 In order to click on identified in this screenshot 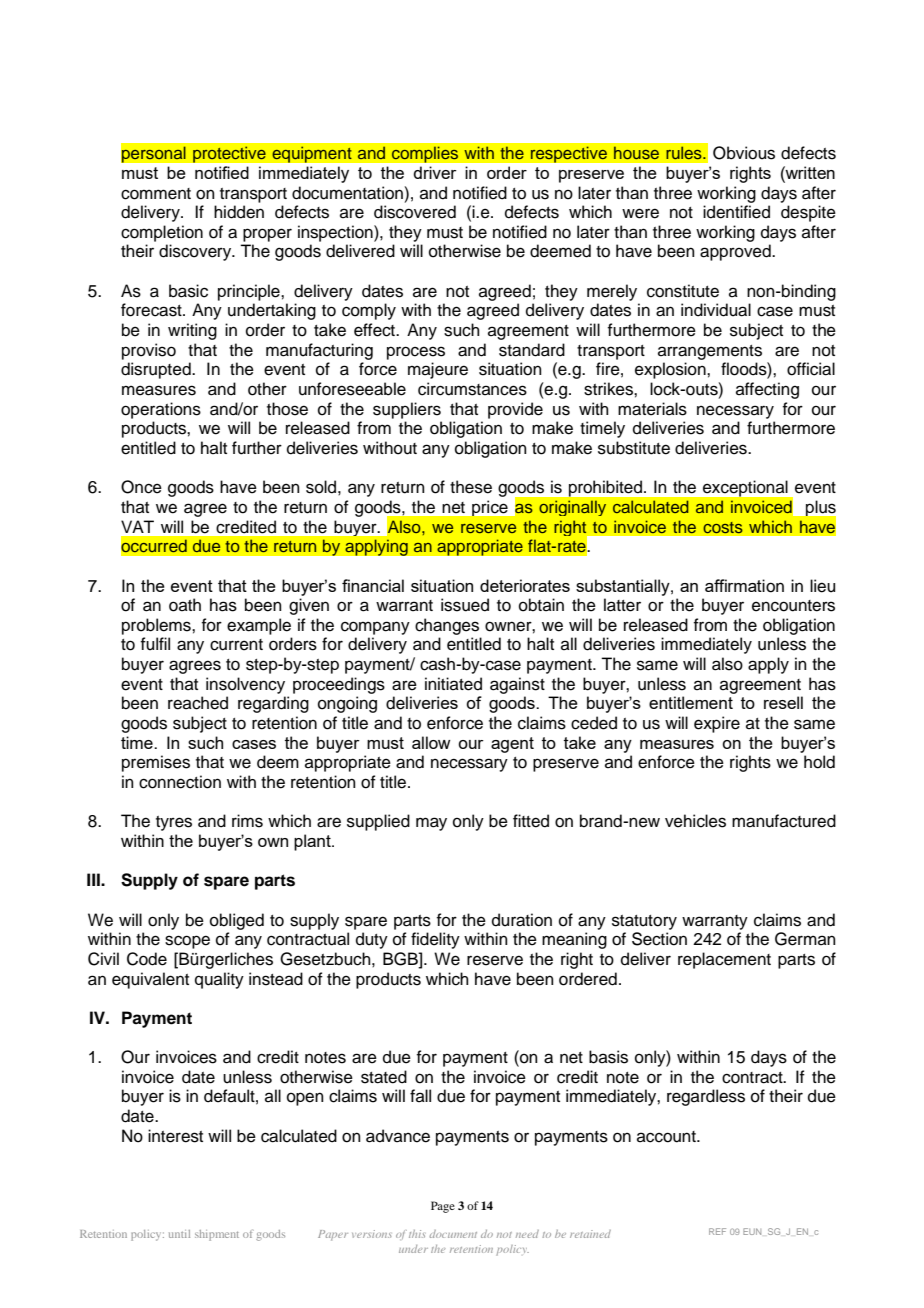, I will do `click(736, 212)`.
